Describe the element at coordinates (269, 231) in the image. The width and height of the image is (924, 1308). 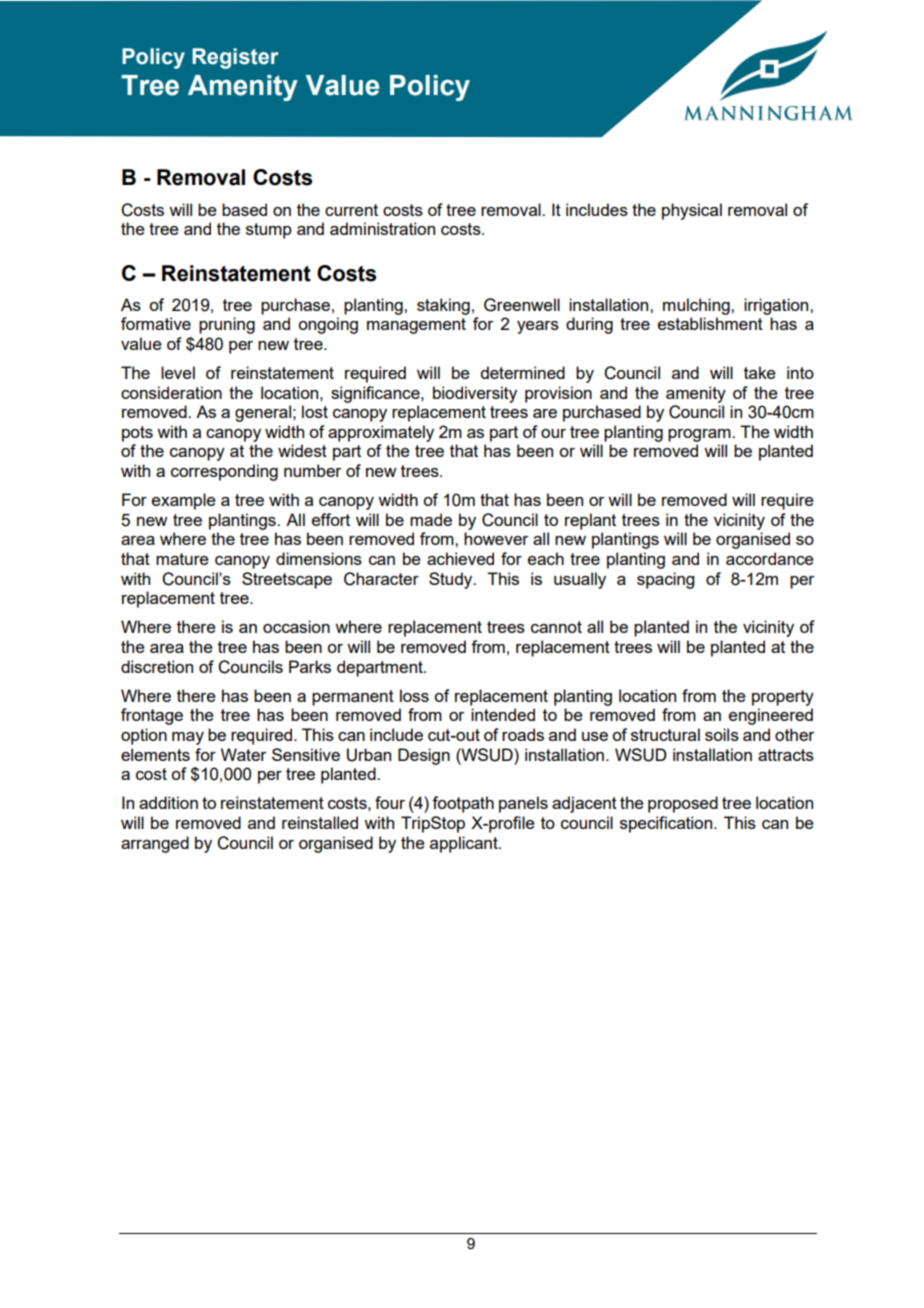
I see `stump` at that location.
